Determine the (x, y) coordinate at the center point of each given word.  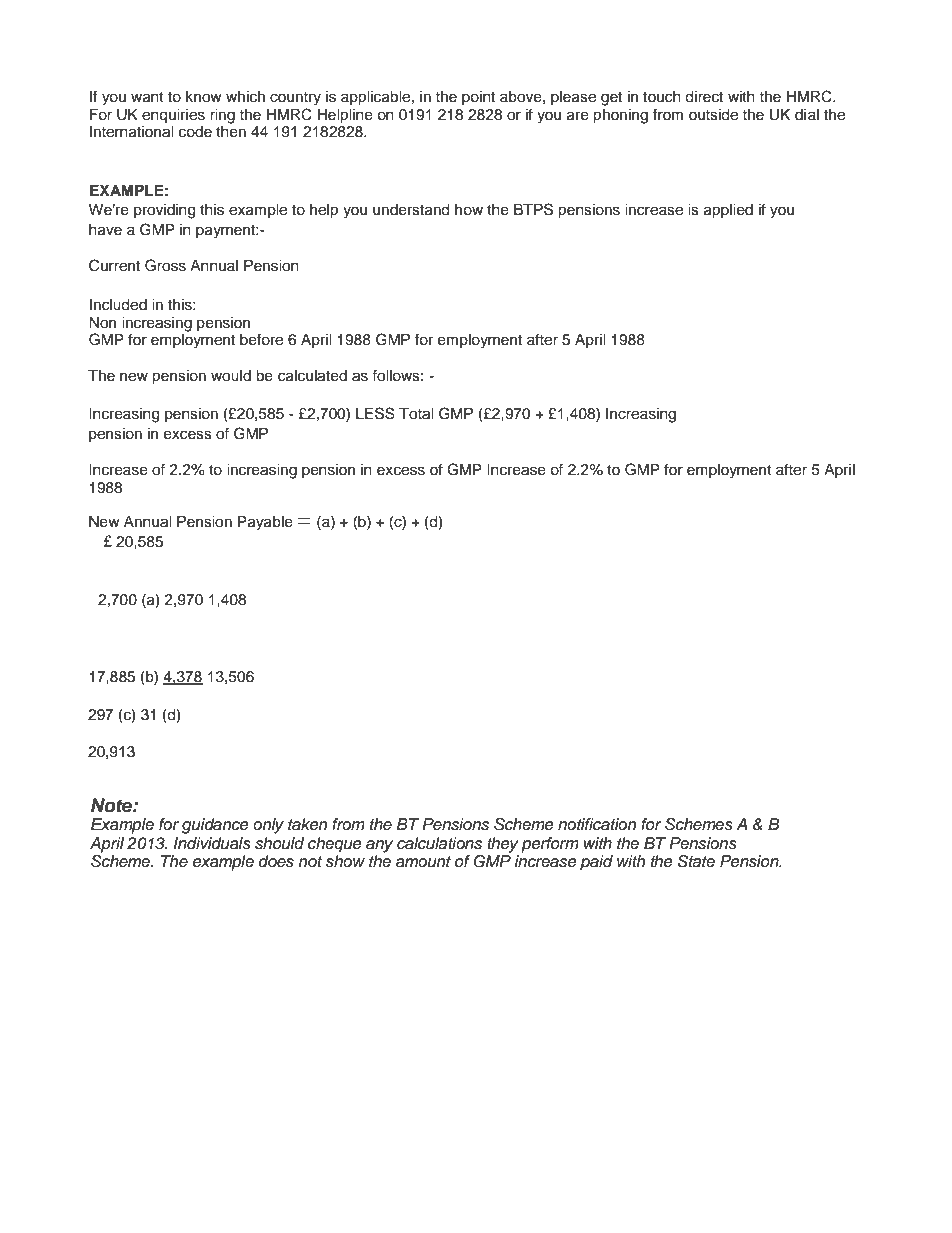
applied (728, 211)
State (696, 861)
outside (713, 115)
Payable (265, 523)
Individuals (212, 843)
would (231, 376)
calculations (439, 843)
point (478, 98)
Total (416, 414)
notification (597, 824)
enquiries (173, 116)
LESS (375, 413)
